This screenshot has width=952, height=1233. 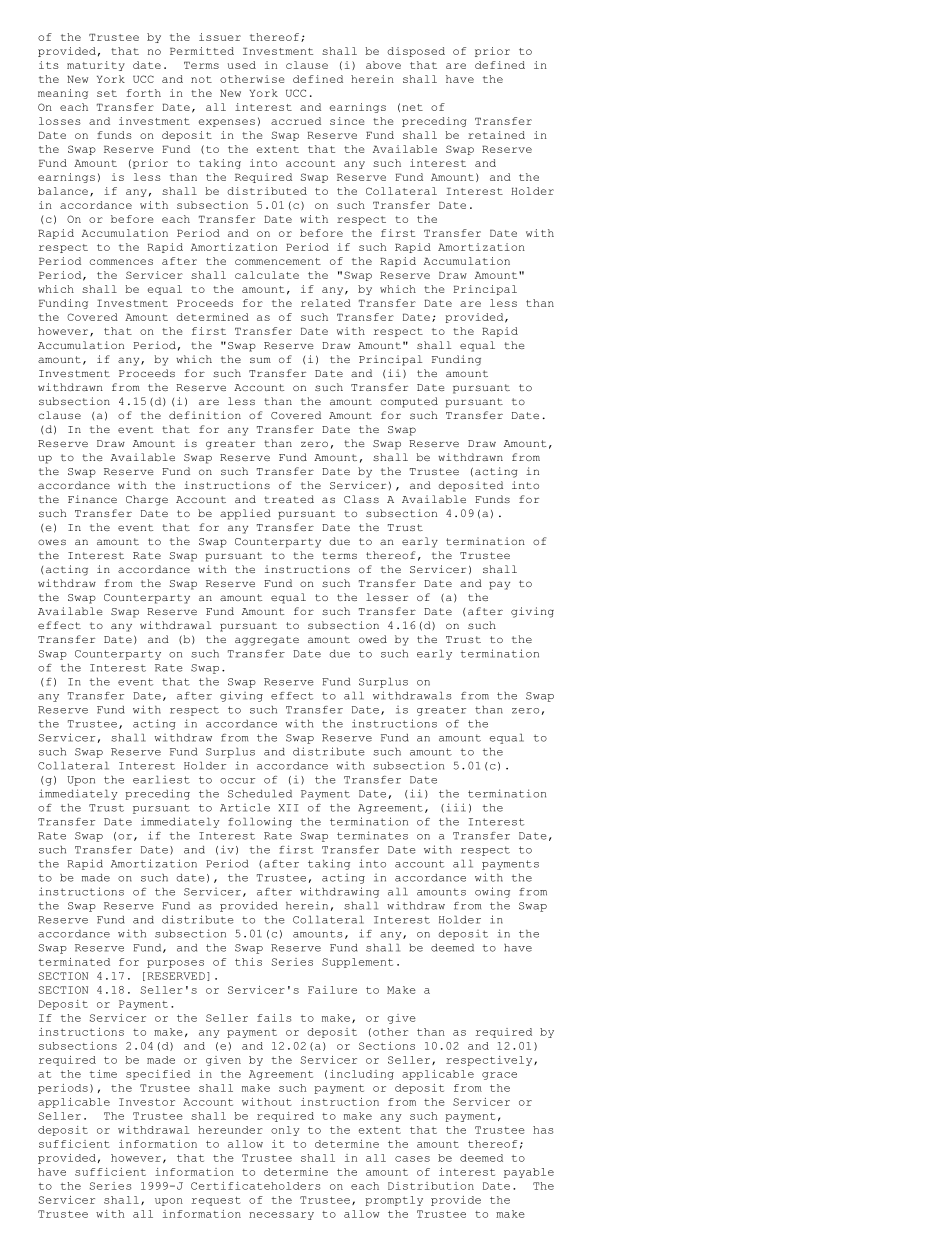 What do you see at coordinates (281, 1216) in the screenshot?
I see `necessary` at bounding box center [281, 1216].
